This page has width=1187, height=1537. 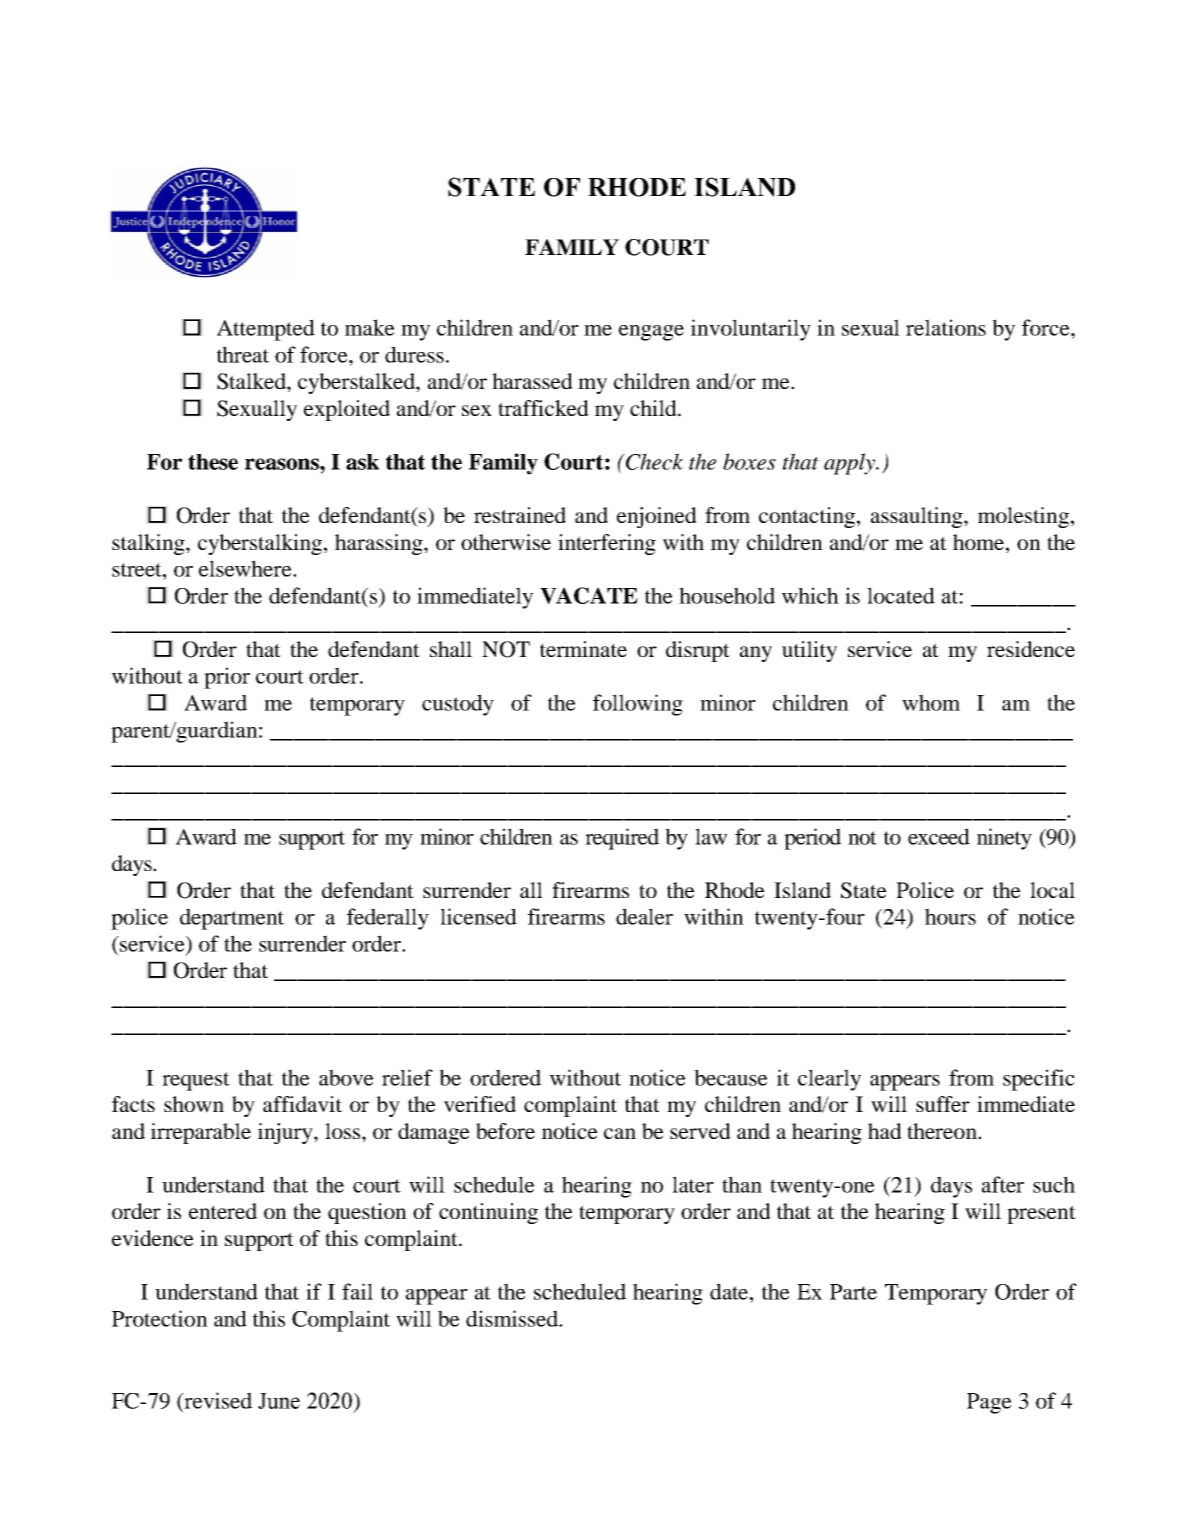 I want to click on can, so click(x=620, y=1133).
